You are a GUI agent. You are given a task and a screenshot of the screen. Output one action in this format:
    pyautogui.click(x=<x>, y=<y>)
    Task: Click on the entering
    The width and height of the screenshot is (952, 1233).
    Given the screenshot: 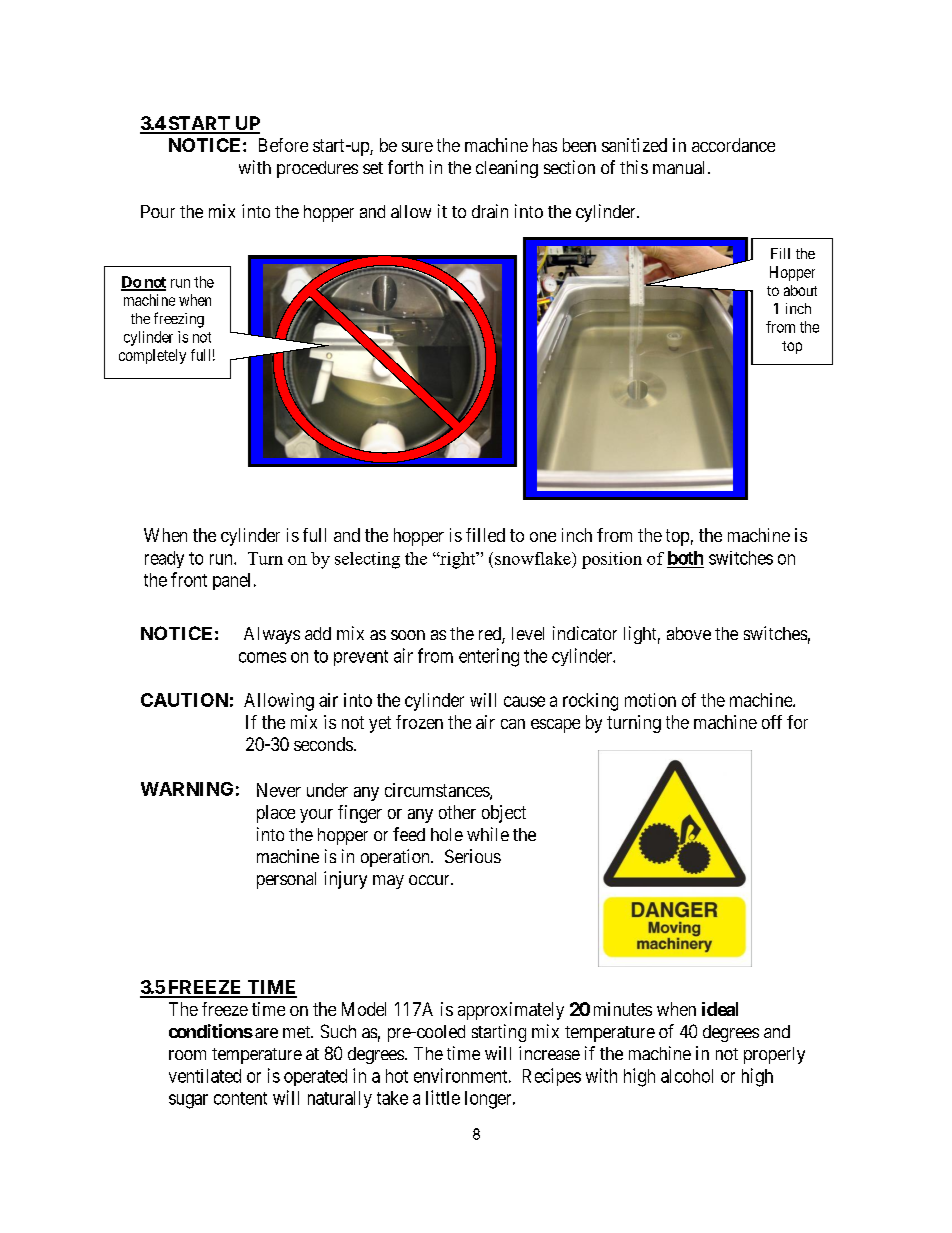 What is the action you would take?
    pyautogui.click(x=489, y=657)
